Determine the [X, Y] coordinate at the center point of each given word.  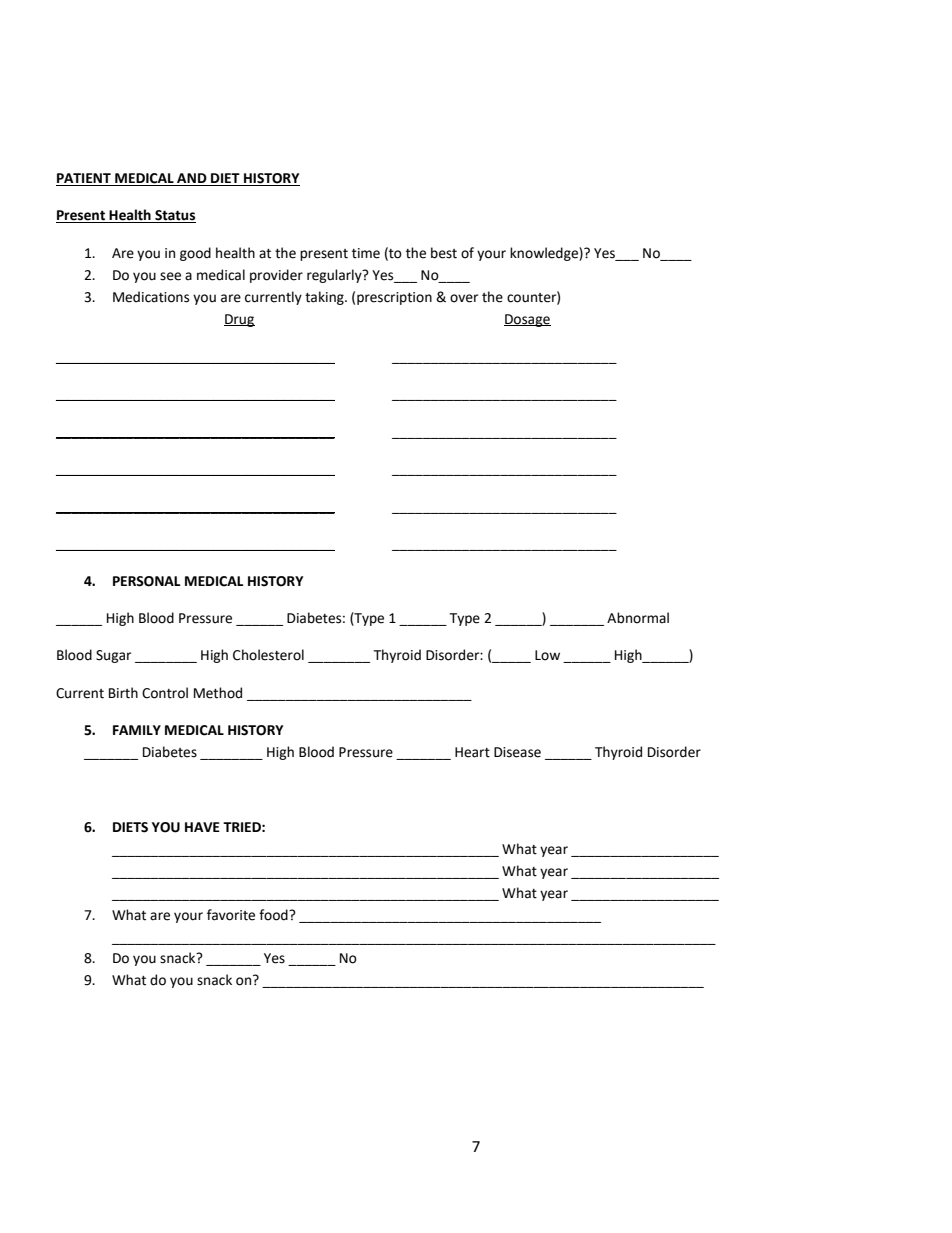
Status [174, 216]
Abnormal [638, 618]
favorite [231, 915]
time [366, 253]
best [444, 253]
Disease [517, 752]
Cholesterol [268, 655]
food [274, 915]
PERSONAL [147, 581]
